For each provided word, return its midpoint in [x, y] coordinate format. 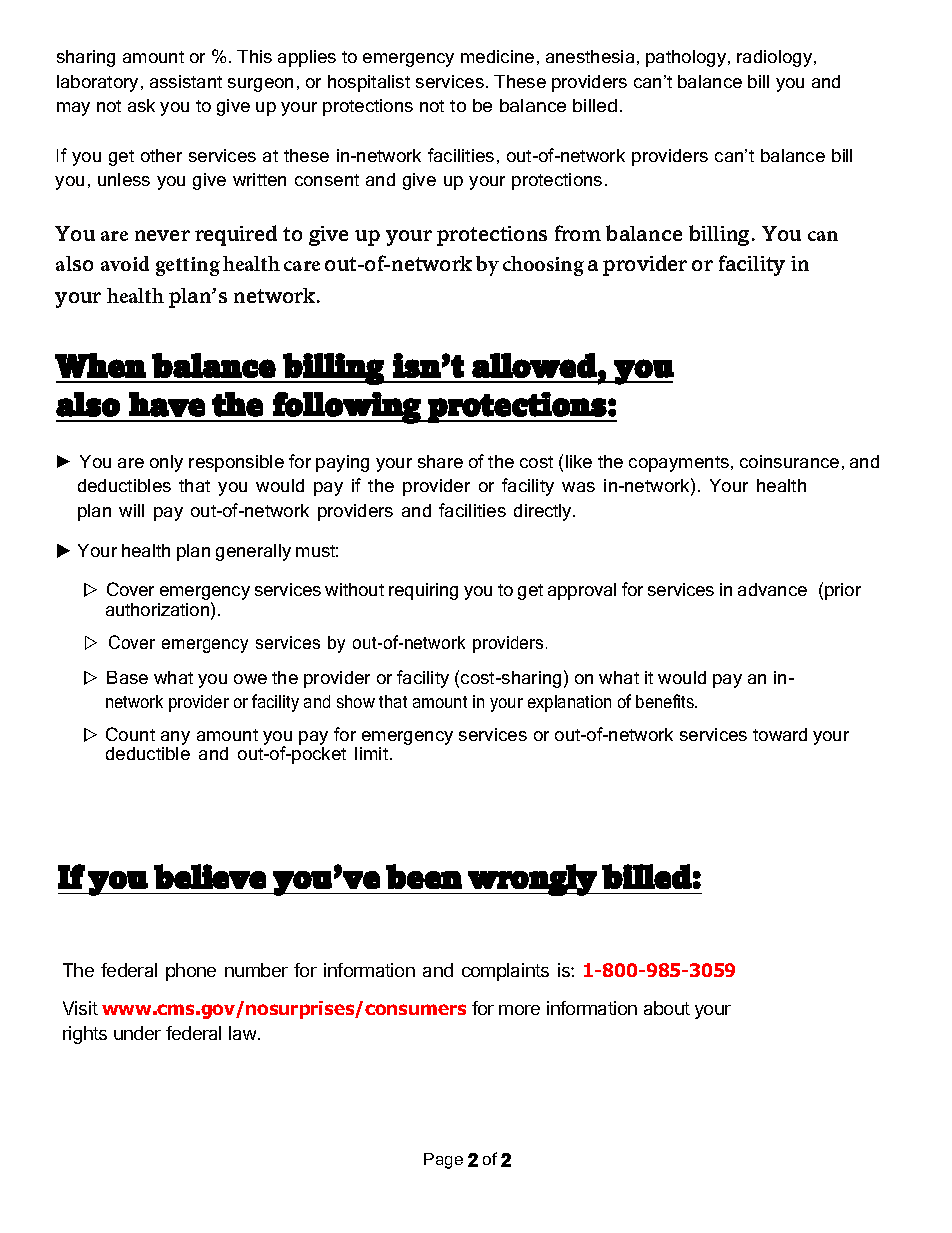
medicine [497, 56]
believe [210, 876]
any [175, 739]
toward [780, 734]
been [424, 876]
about [667, 1008]
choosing [543, 266]
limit [373, 753]
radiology [776, 58]
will [131, 510]
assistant [186, 81]
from [578, 233]
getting [188, 266]
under [137, 1033]
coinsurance [789, 461]
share [440, 461]
